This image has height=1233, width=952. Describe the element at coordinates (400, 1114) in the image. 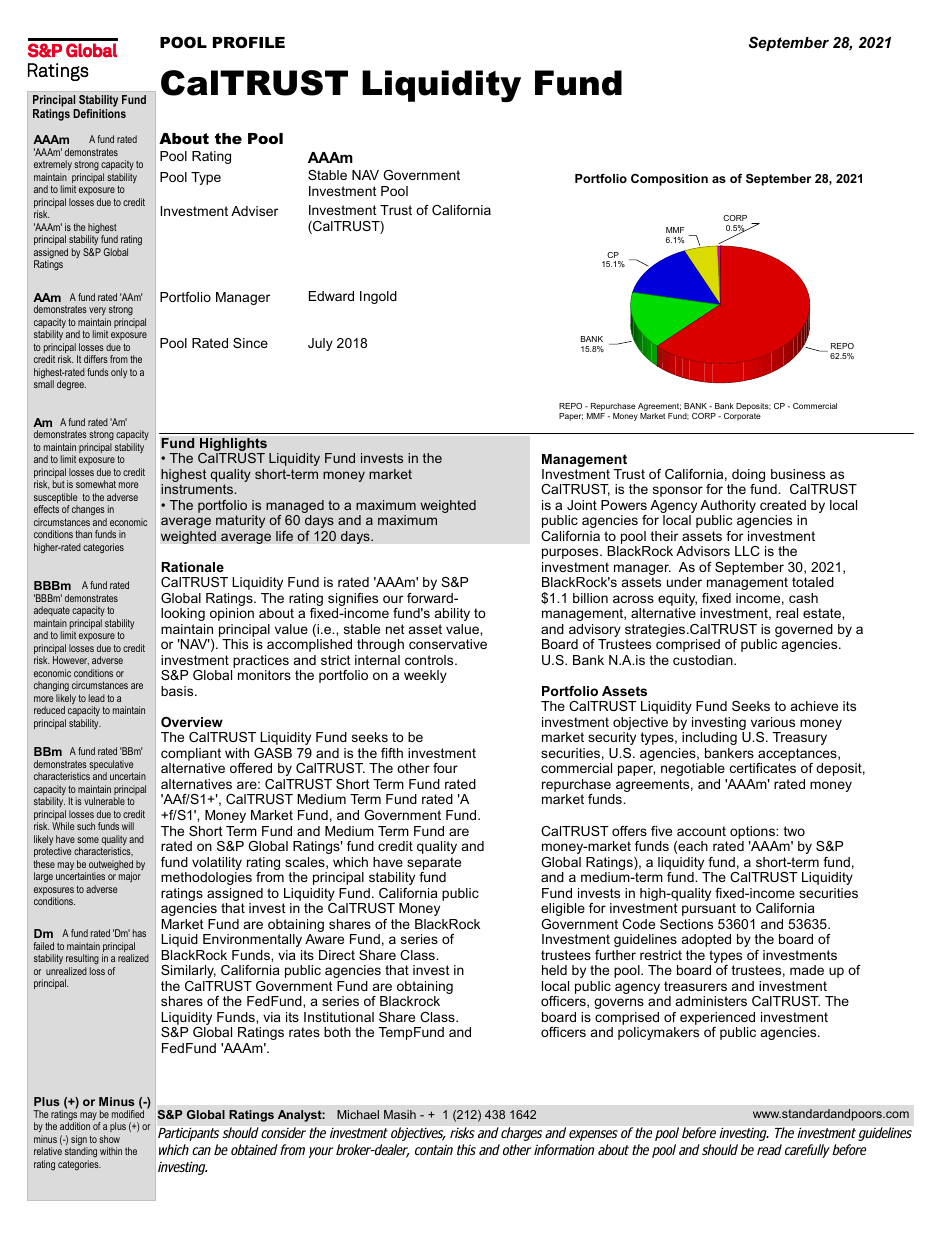

I see `Masih` at that location.
